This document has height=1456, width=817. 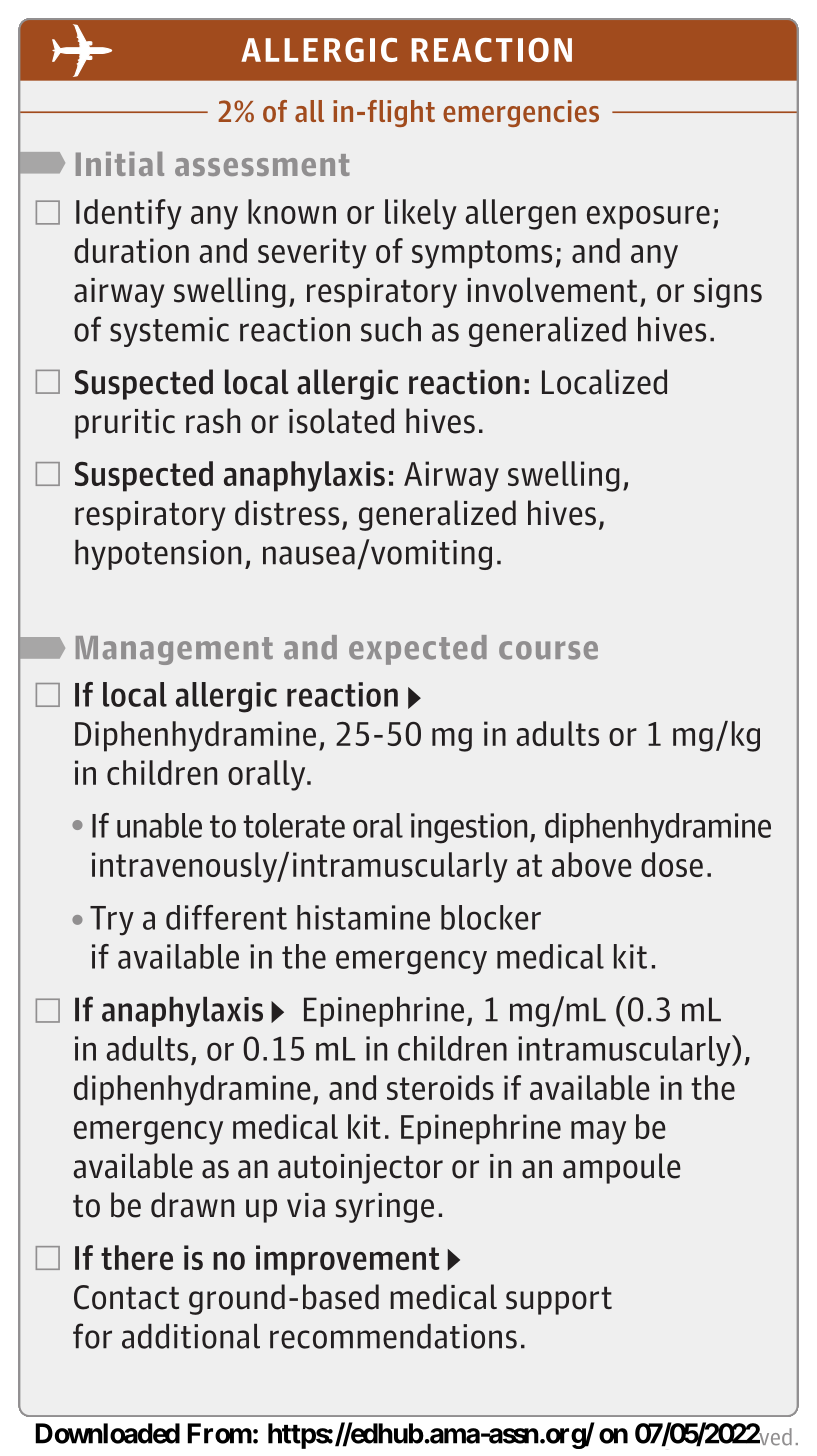 What do you see at coordinates (107, 1433) in the document?
I see `Downloaded` at bounding box center [107, 1433].
